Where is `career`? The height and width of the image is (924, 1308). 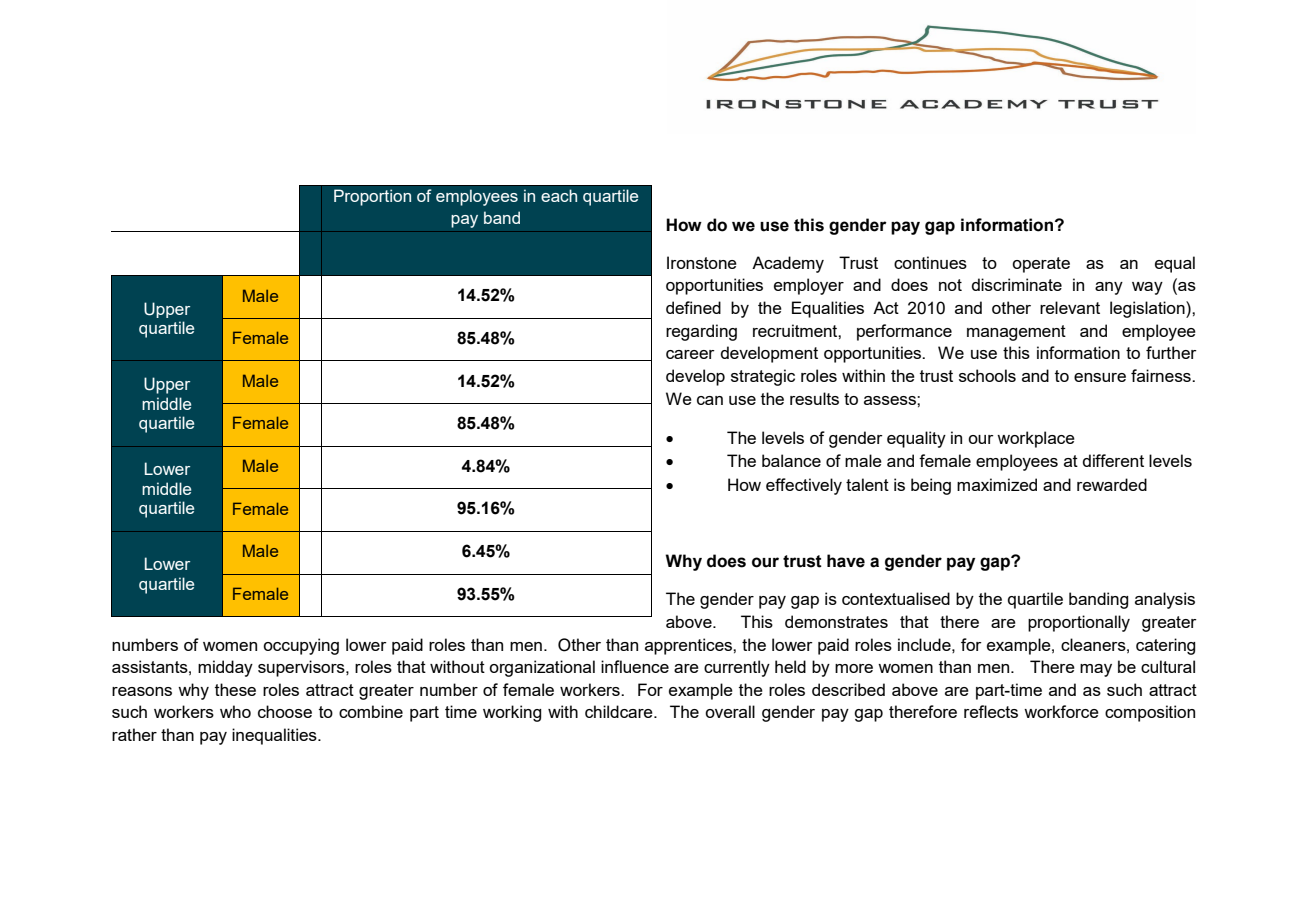
career is located at coordinates (690, 354).
